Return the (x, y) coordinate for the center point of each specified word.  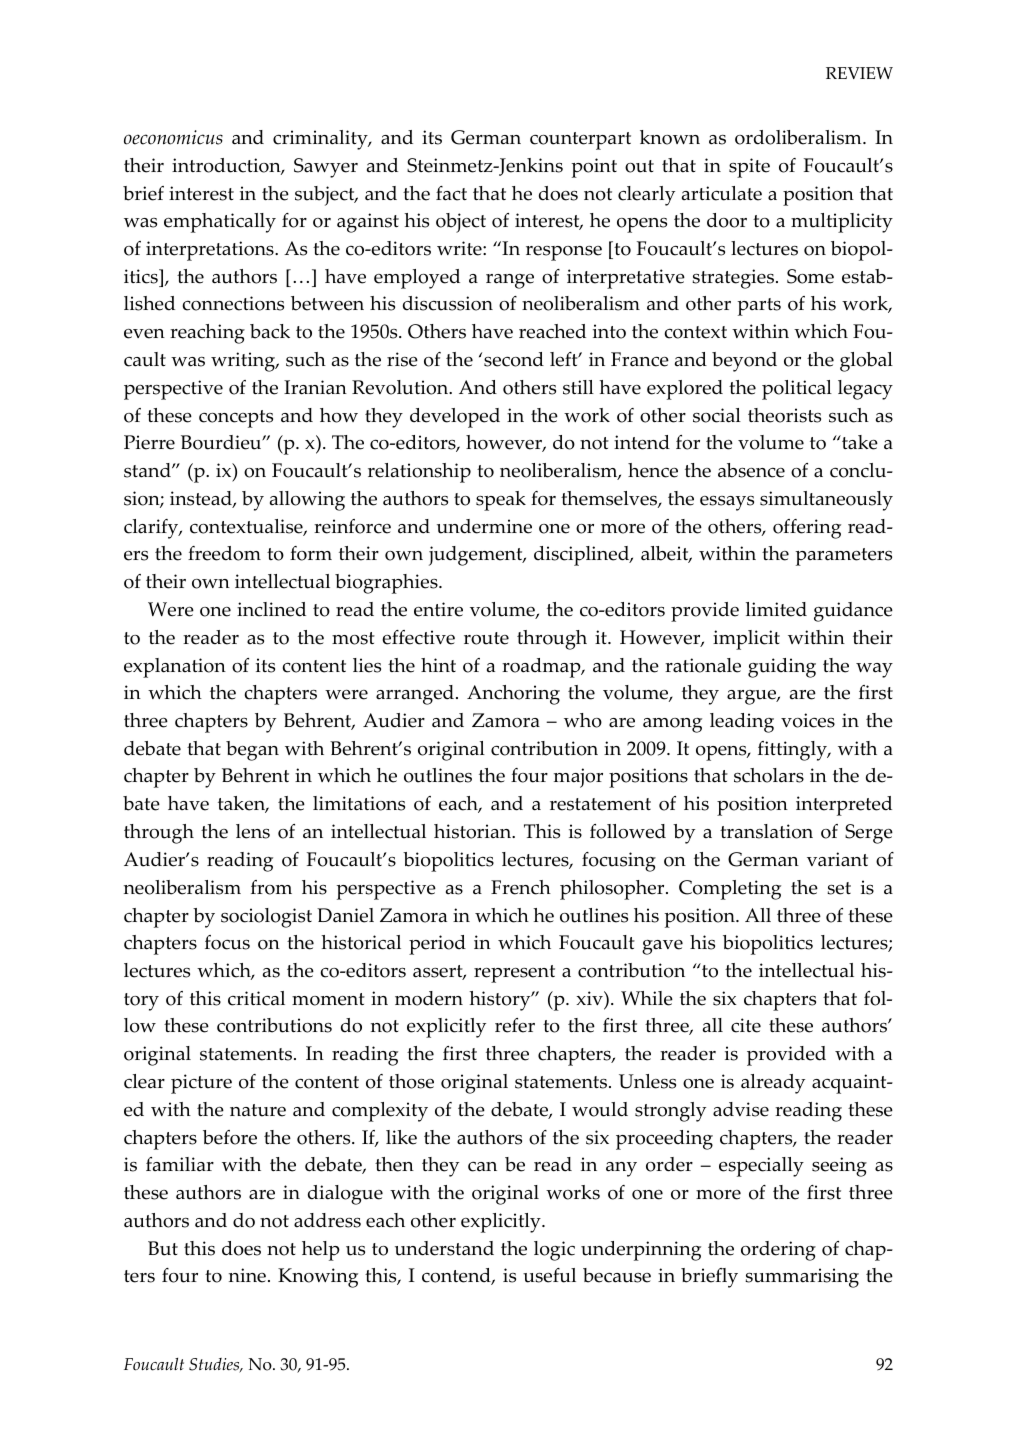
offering (807, 529)
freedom (224, 553)
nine (247, 1275)
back (270, 331)
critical (256, 998)
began (252, 751)
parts (759, 307)
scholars (769, 775)
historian (474, 831)
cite (746, 1025)
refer (515, 1025)
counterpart (580, 141)
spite (749, 168)
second (514, 359)
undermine (484, 526)
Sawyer (326, 168)
